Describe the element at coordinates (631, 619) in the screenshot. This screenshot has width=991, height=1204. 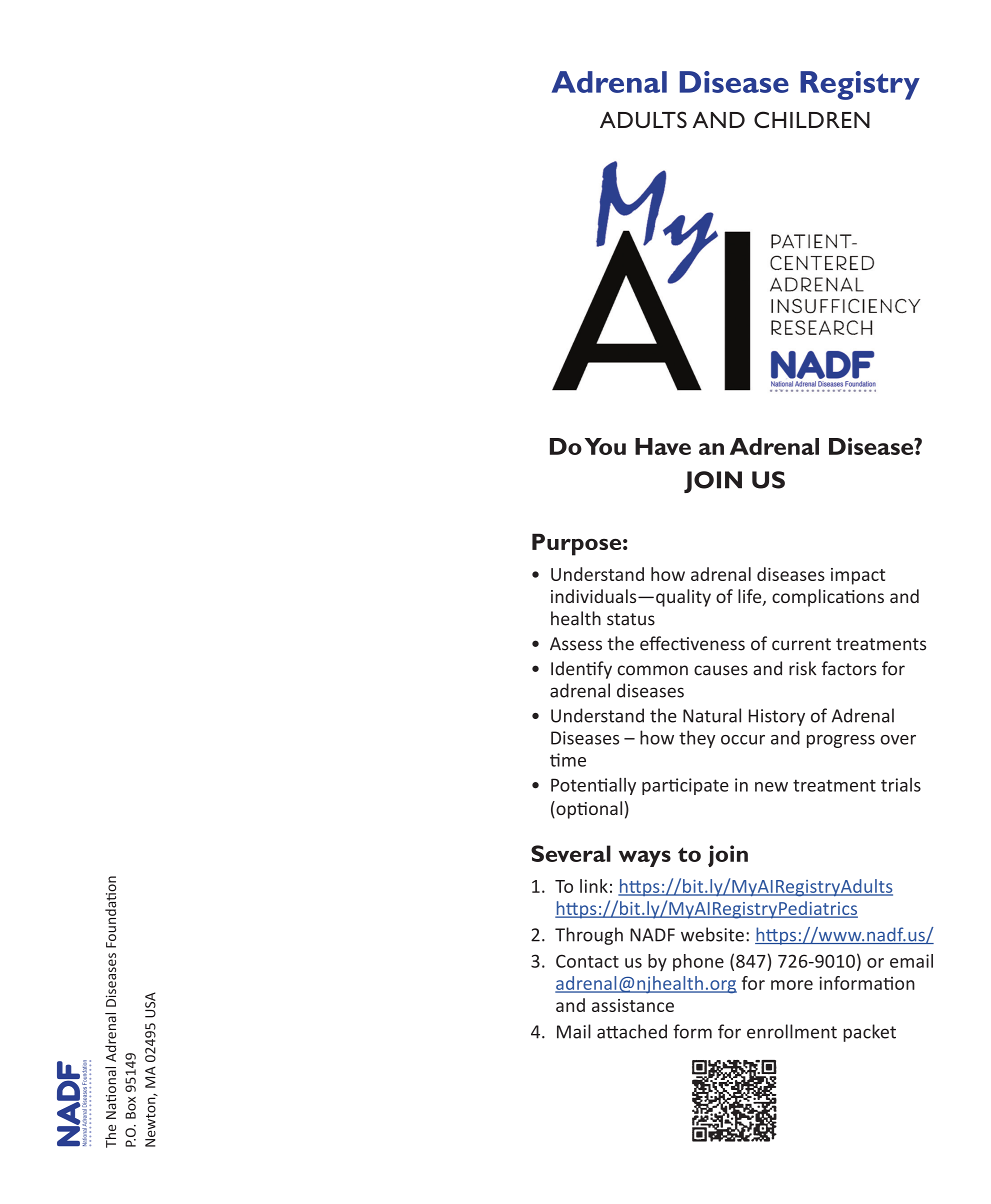
I see `status` at that location.
